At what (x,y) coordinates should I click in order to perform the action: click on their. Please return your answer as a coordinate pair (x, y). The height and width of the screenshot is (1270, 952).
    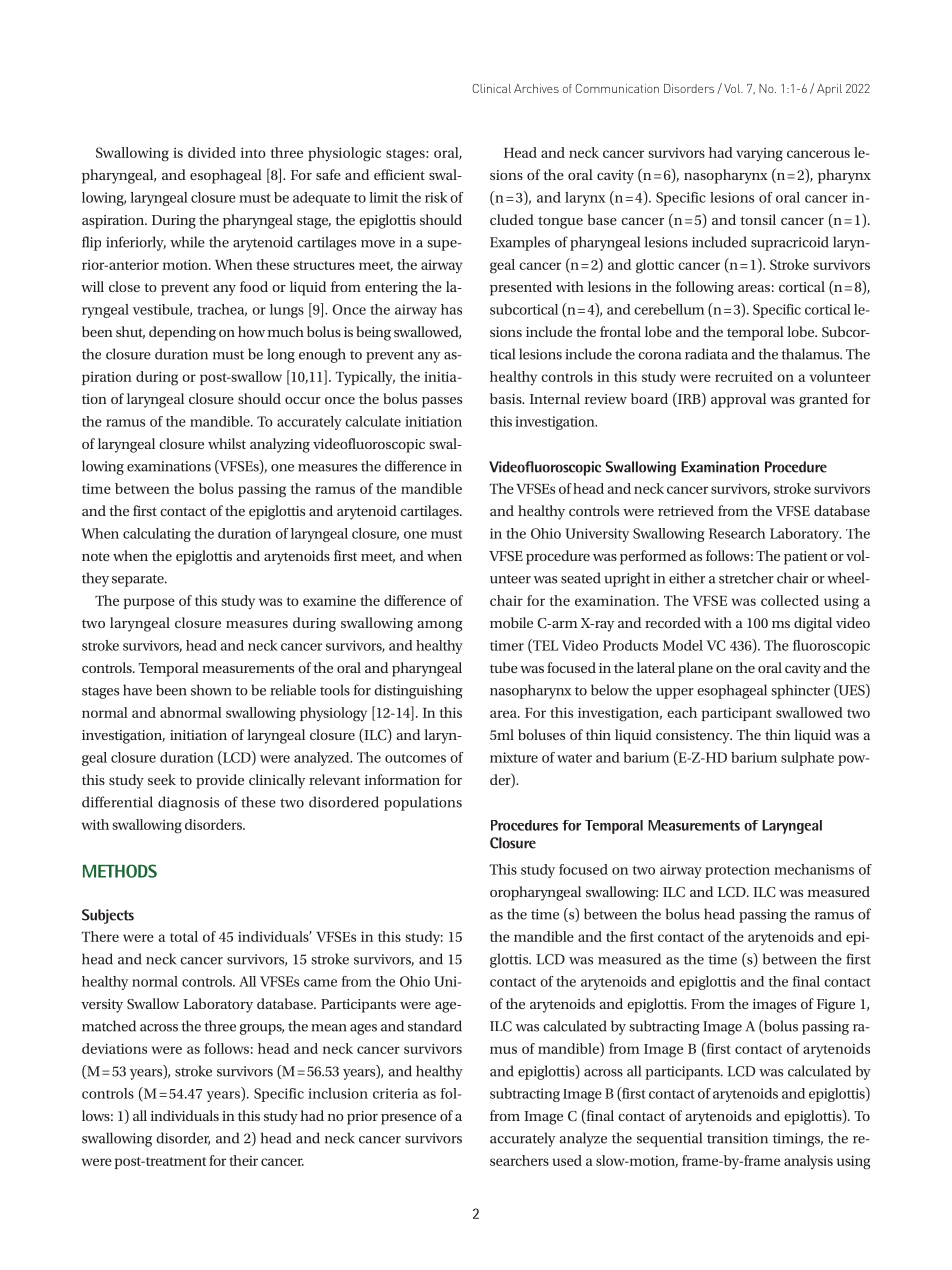
    Looking at the image, I should click on (243, 1160).
